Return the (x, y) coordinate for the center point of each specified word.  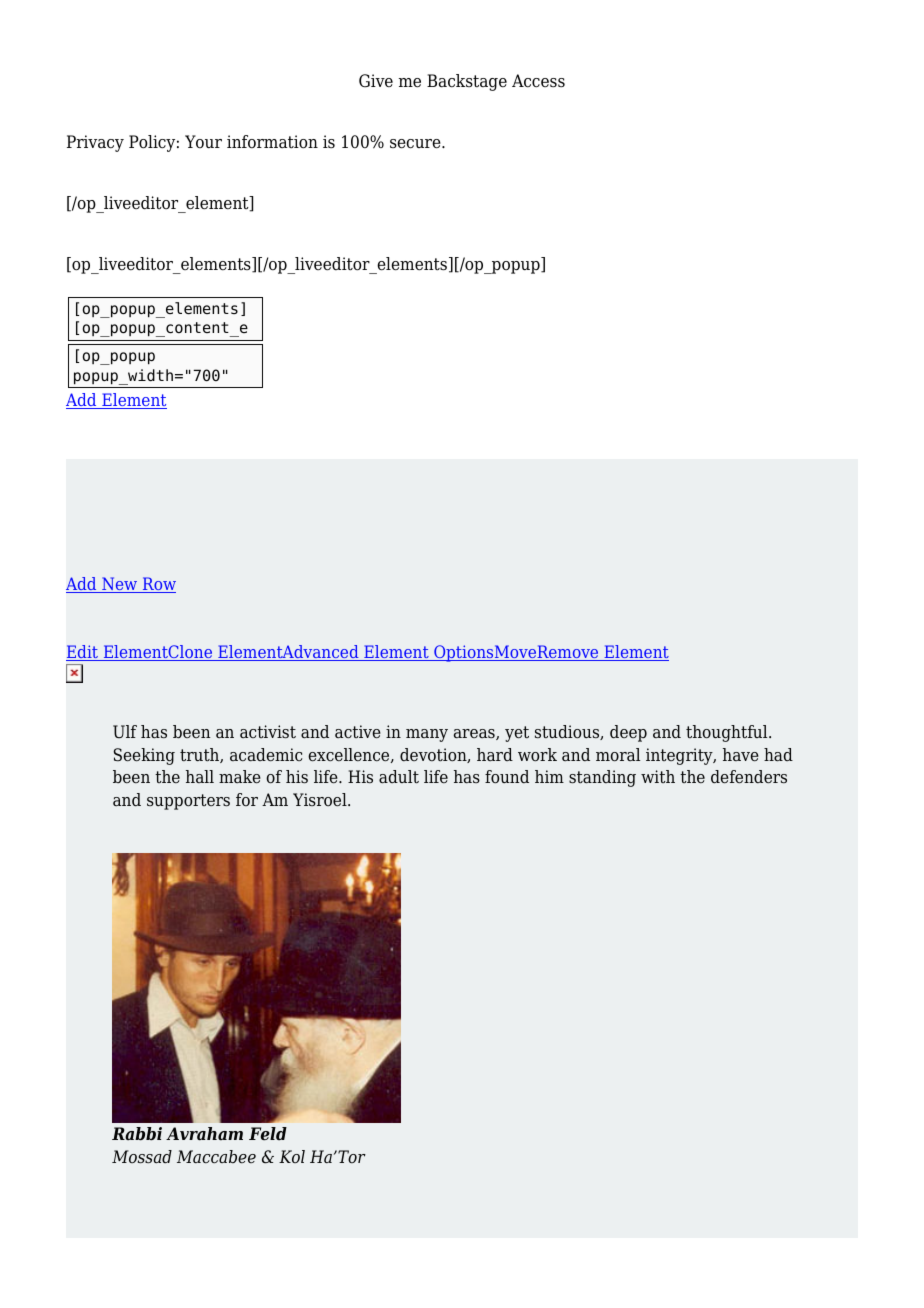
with (658, 776)
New (120, 585)
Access (538, 81)
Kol (292, 1156)
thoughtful (728, 733)
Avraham (204, 1134)
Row (158, 585)
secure (416, 144)
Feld (268, 1134)
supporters (188, 802)
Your (203, 142)
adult (399, 777)
